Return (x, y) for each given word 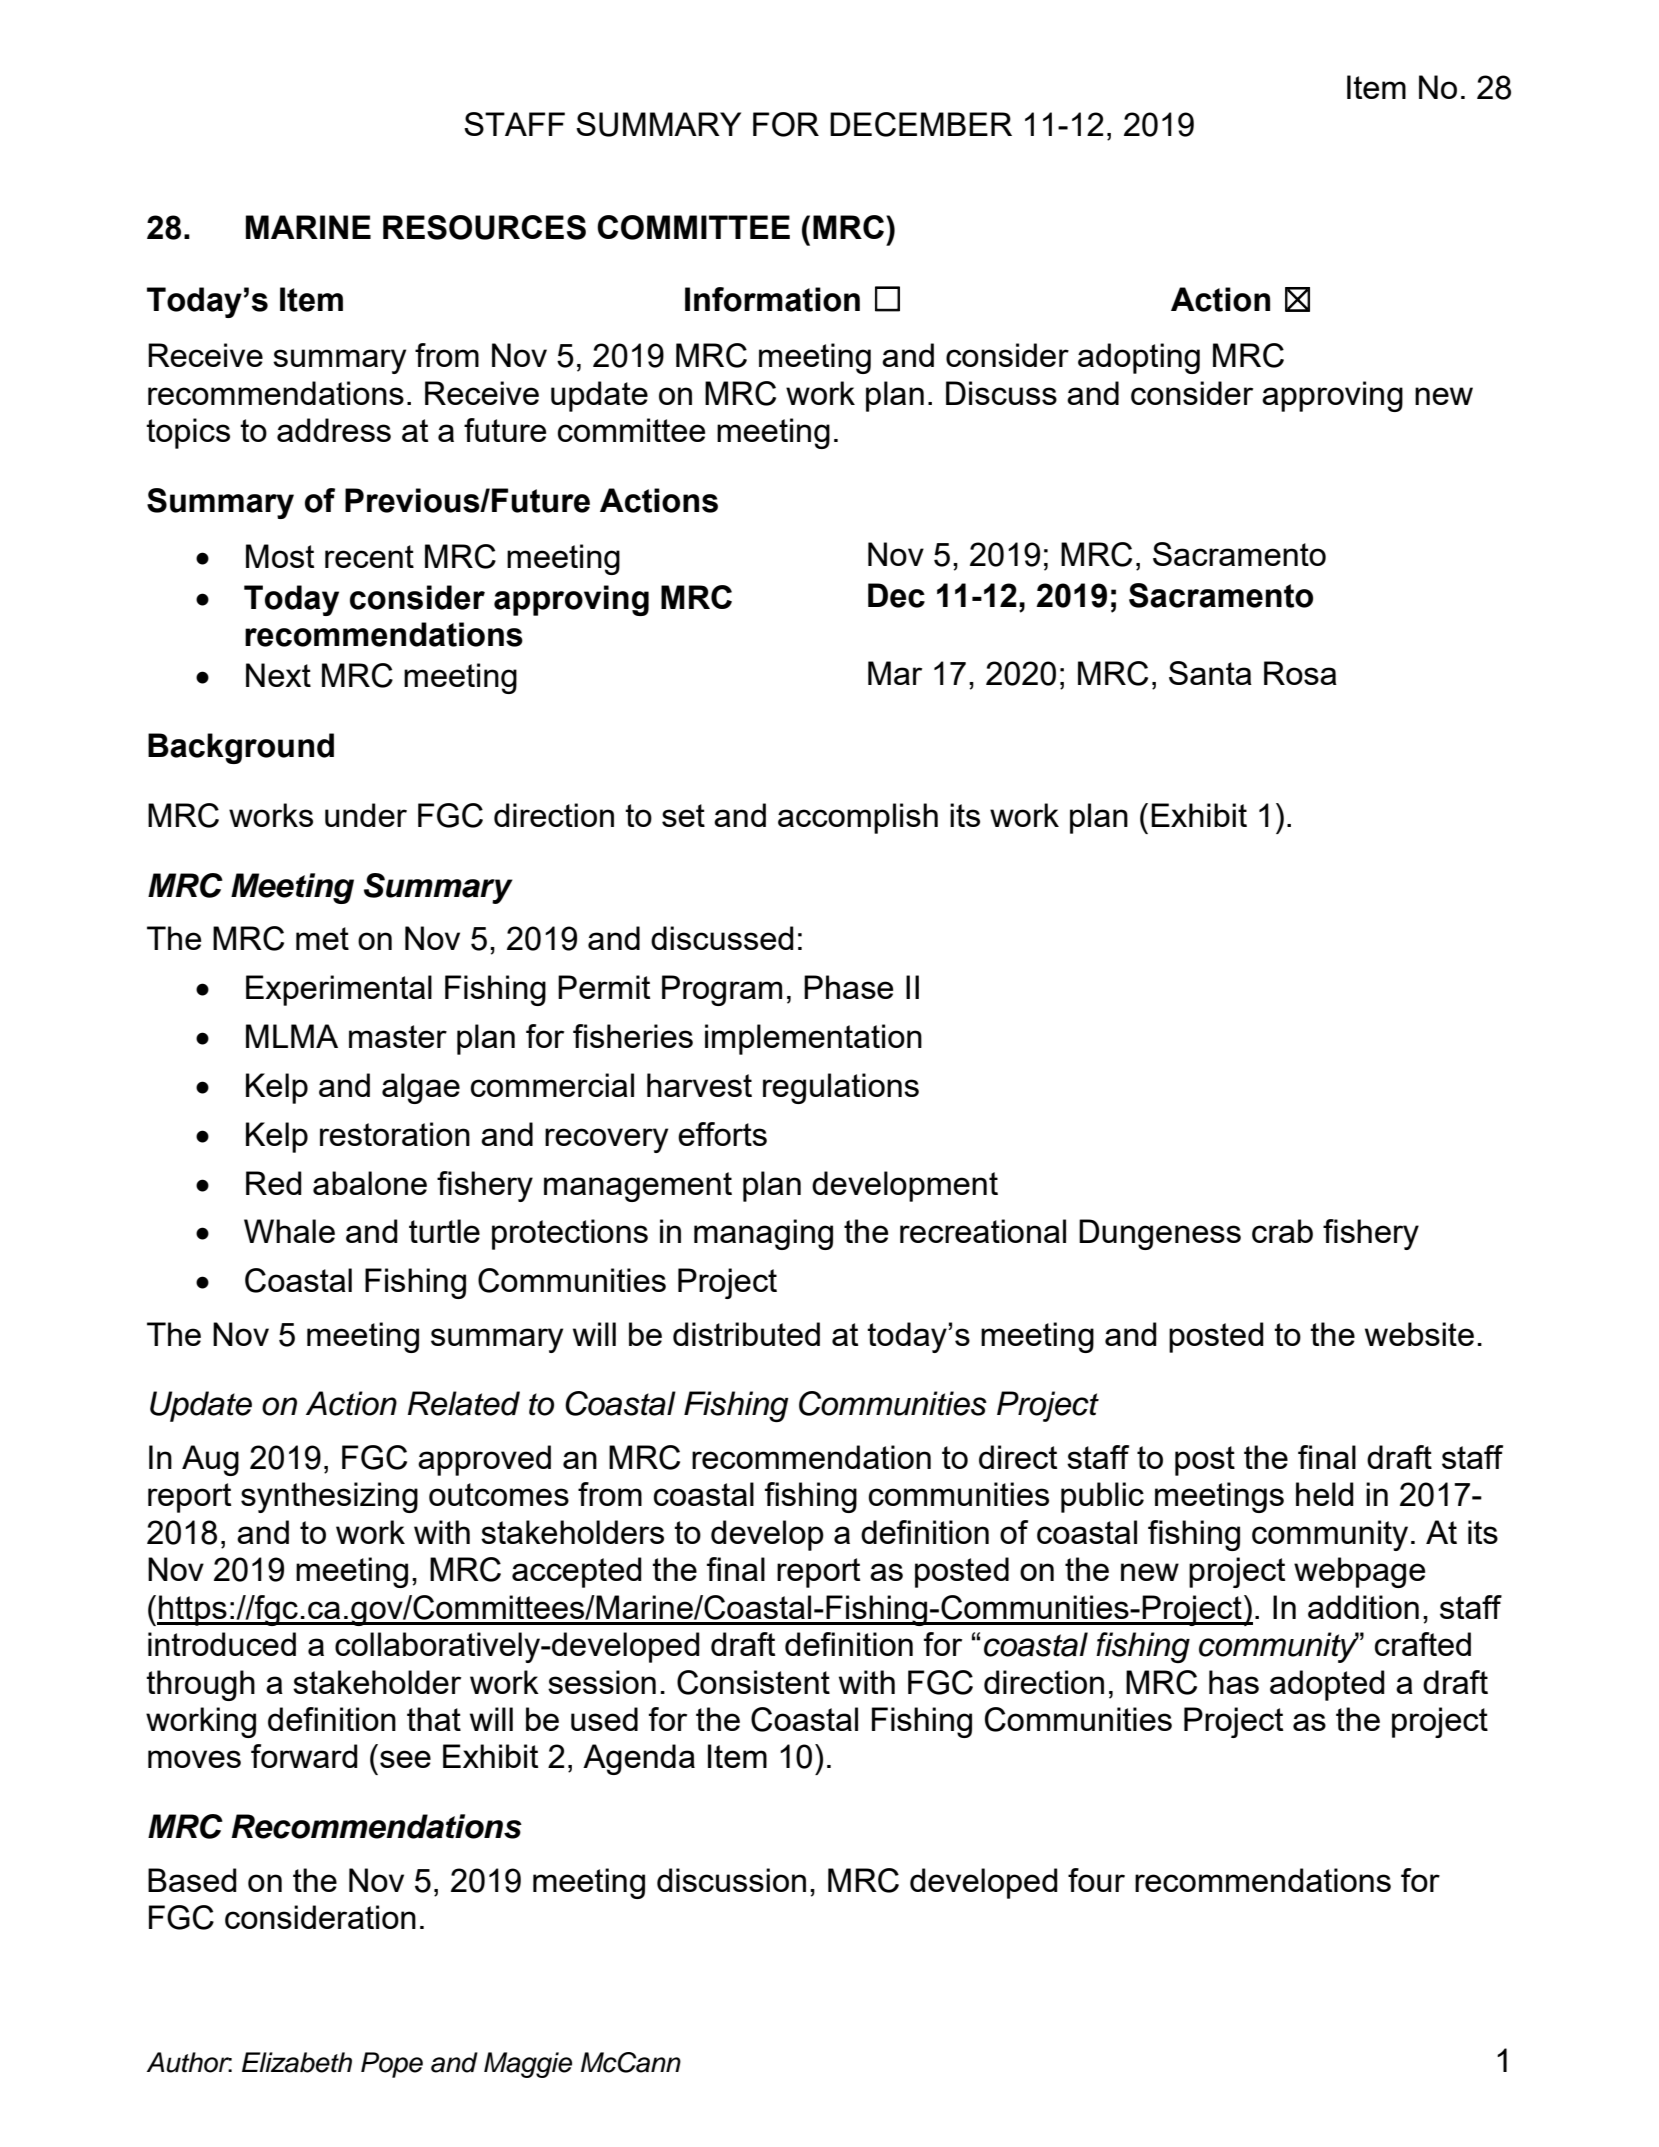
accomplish (858, 818)
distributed (746, 1334)
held (1325, 1494)
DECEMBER (921, 124)
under (366, 815)
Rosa (1300, 673)
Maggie (528, 2065)
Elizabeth (297, 2062)
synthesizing (329, 1497)
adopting (1139, 358)
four (1096, 1880)
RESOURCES (484, 227)
